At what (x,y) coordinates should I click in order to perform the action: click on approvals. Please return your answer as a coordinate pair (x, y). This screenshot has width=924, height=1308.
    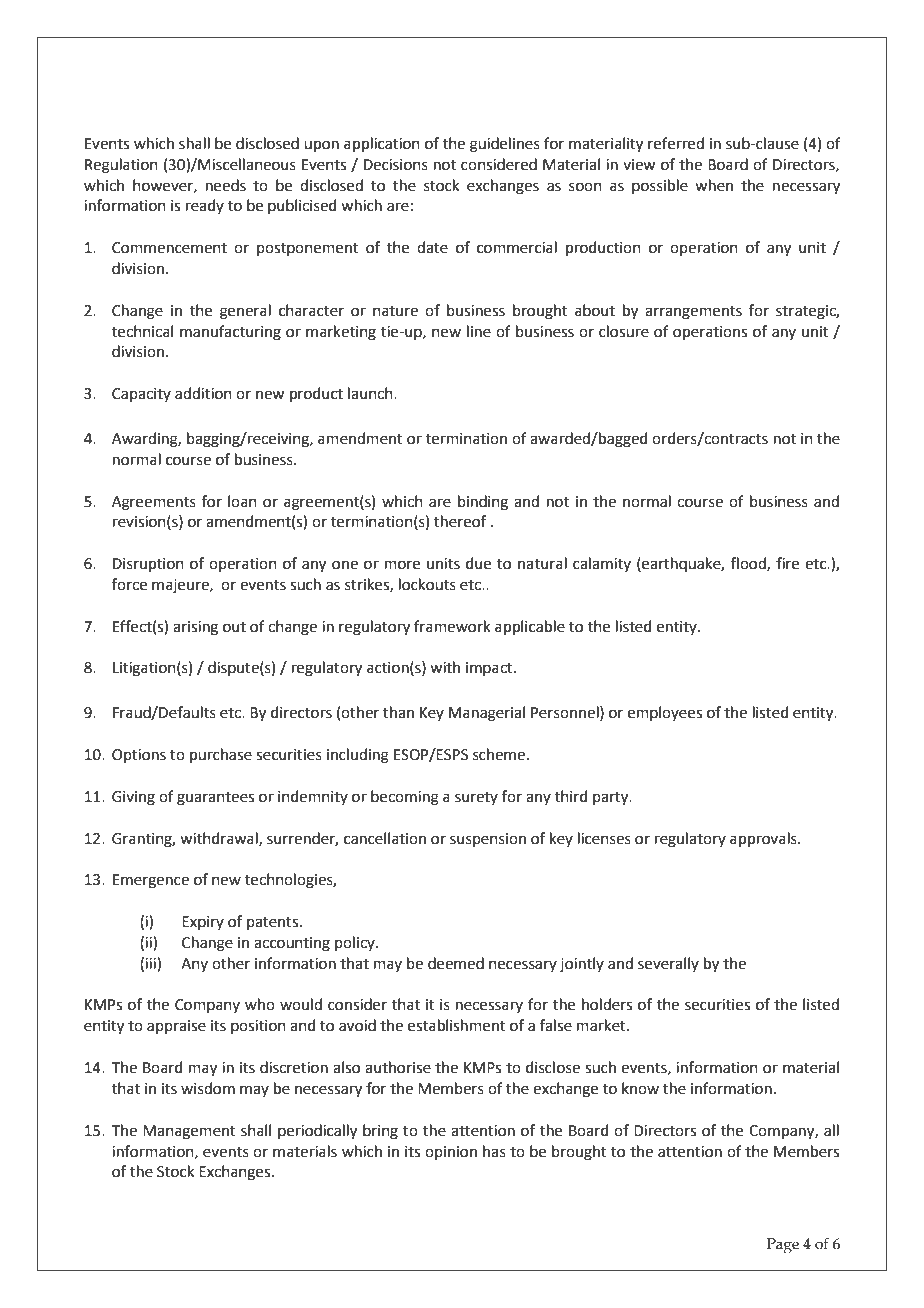
    Looking at the image, I should click on (764, 839).
